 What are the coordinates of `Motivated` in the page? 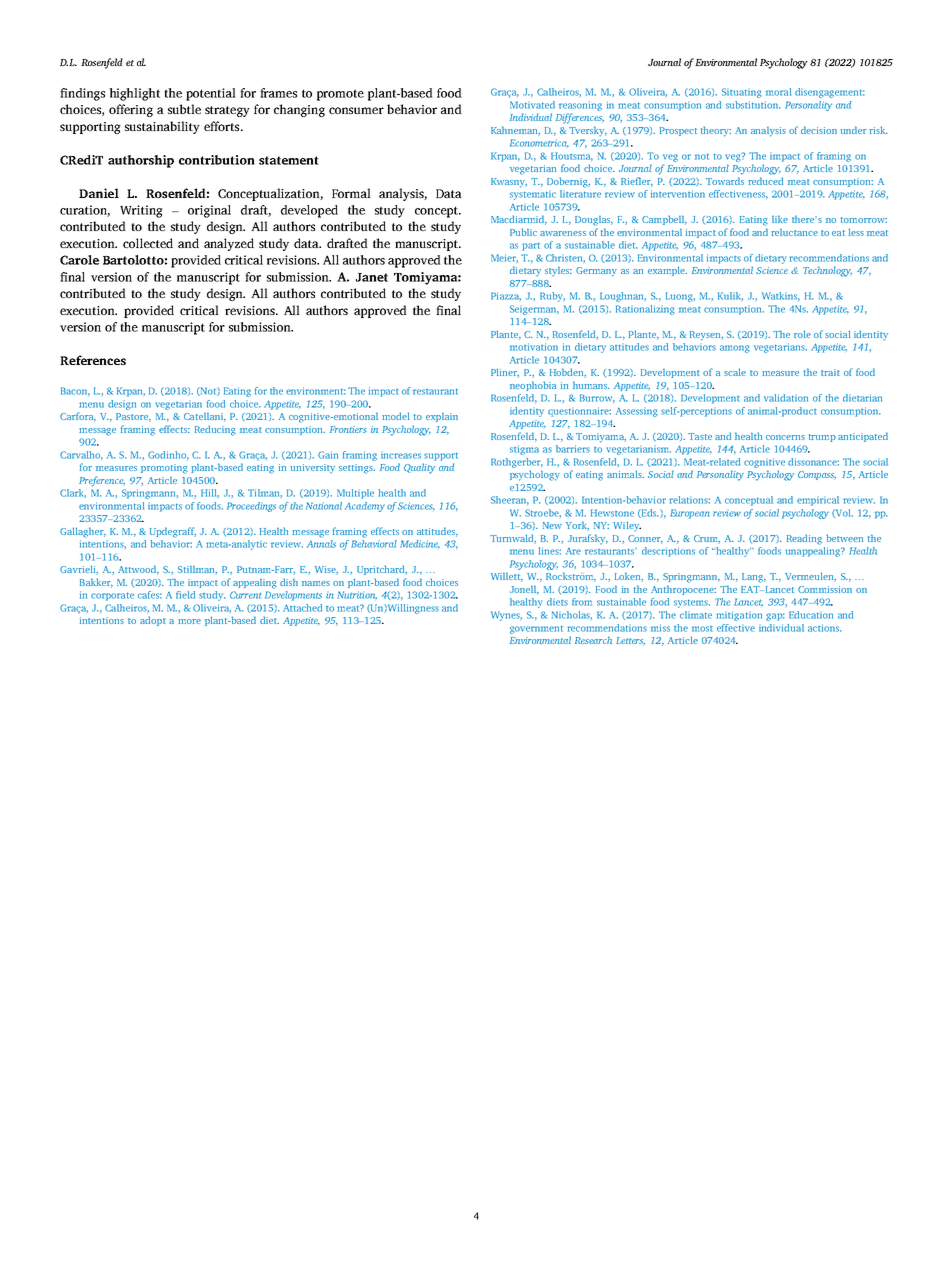 It's located at (532, 105).
